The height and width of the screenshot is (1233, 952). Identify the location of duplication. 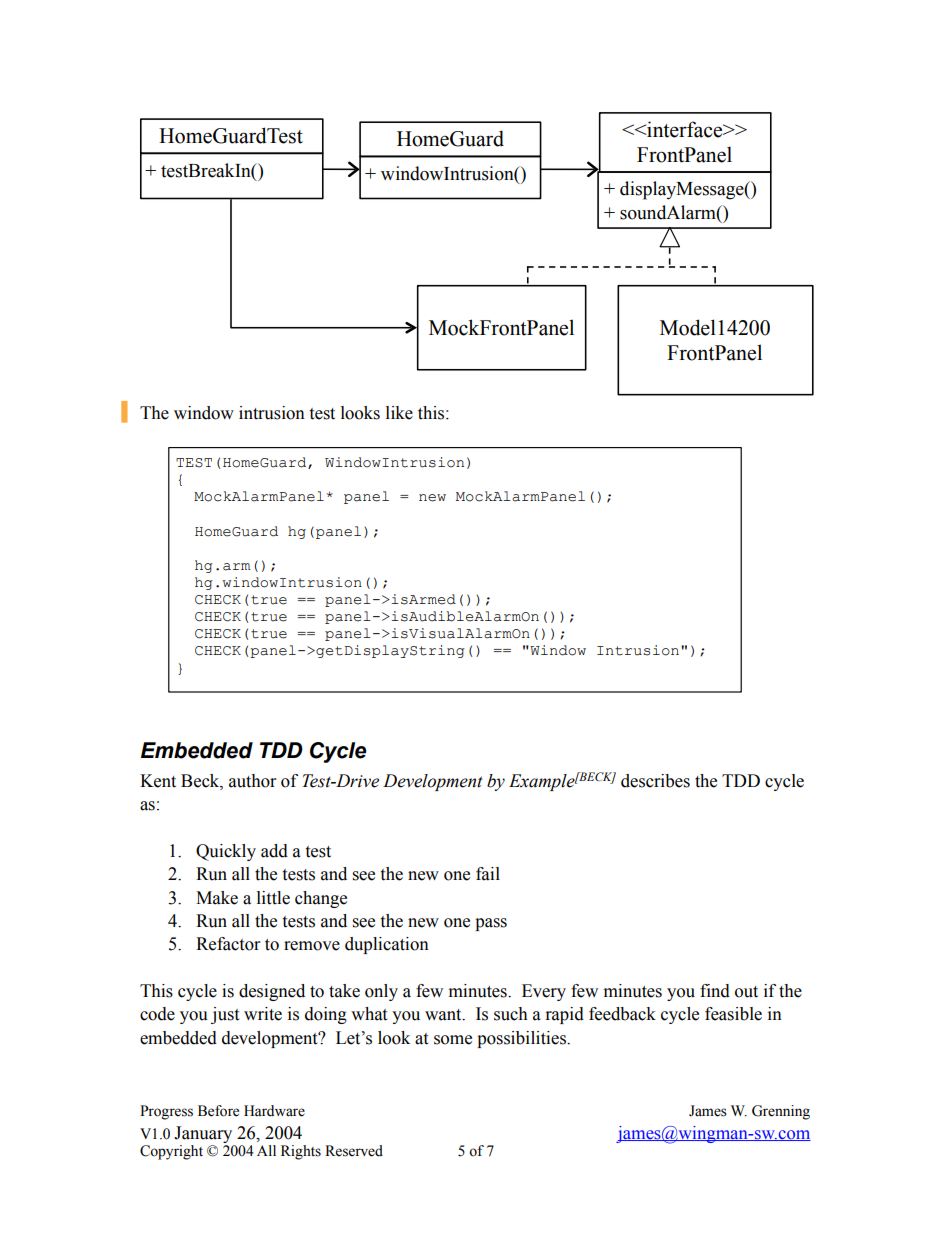
(387, 945).
